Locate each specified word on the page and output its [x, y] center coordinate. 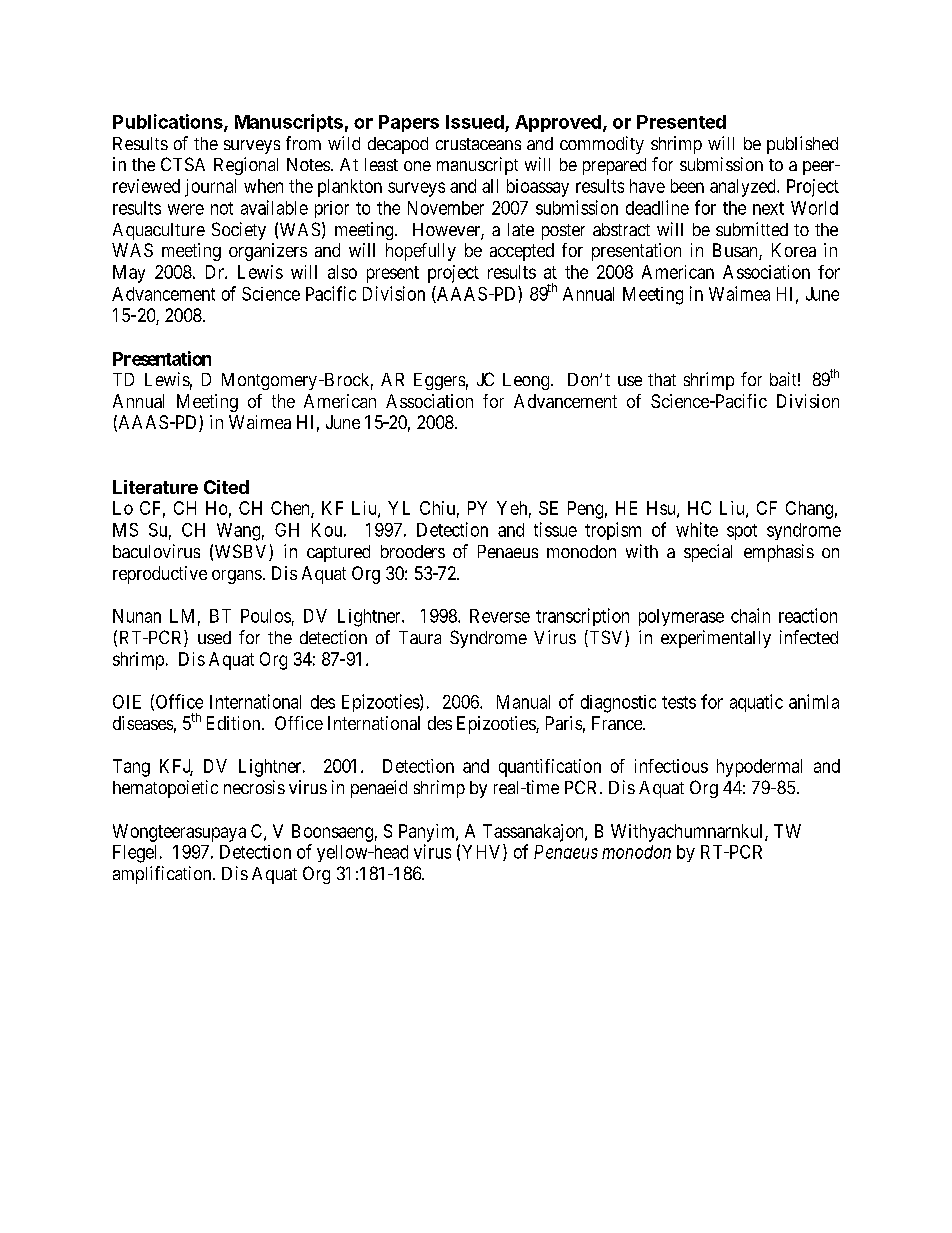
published [802, 145]
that [662, 379]
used [214, 637]
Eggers [439, 381]
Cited [226, 487]
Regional [246, 166]
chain [750, 615]
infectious [671, 766]
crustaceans [478, 144]
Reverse [500, 616]
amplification [163, 875]
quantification [550, 768]
